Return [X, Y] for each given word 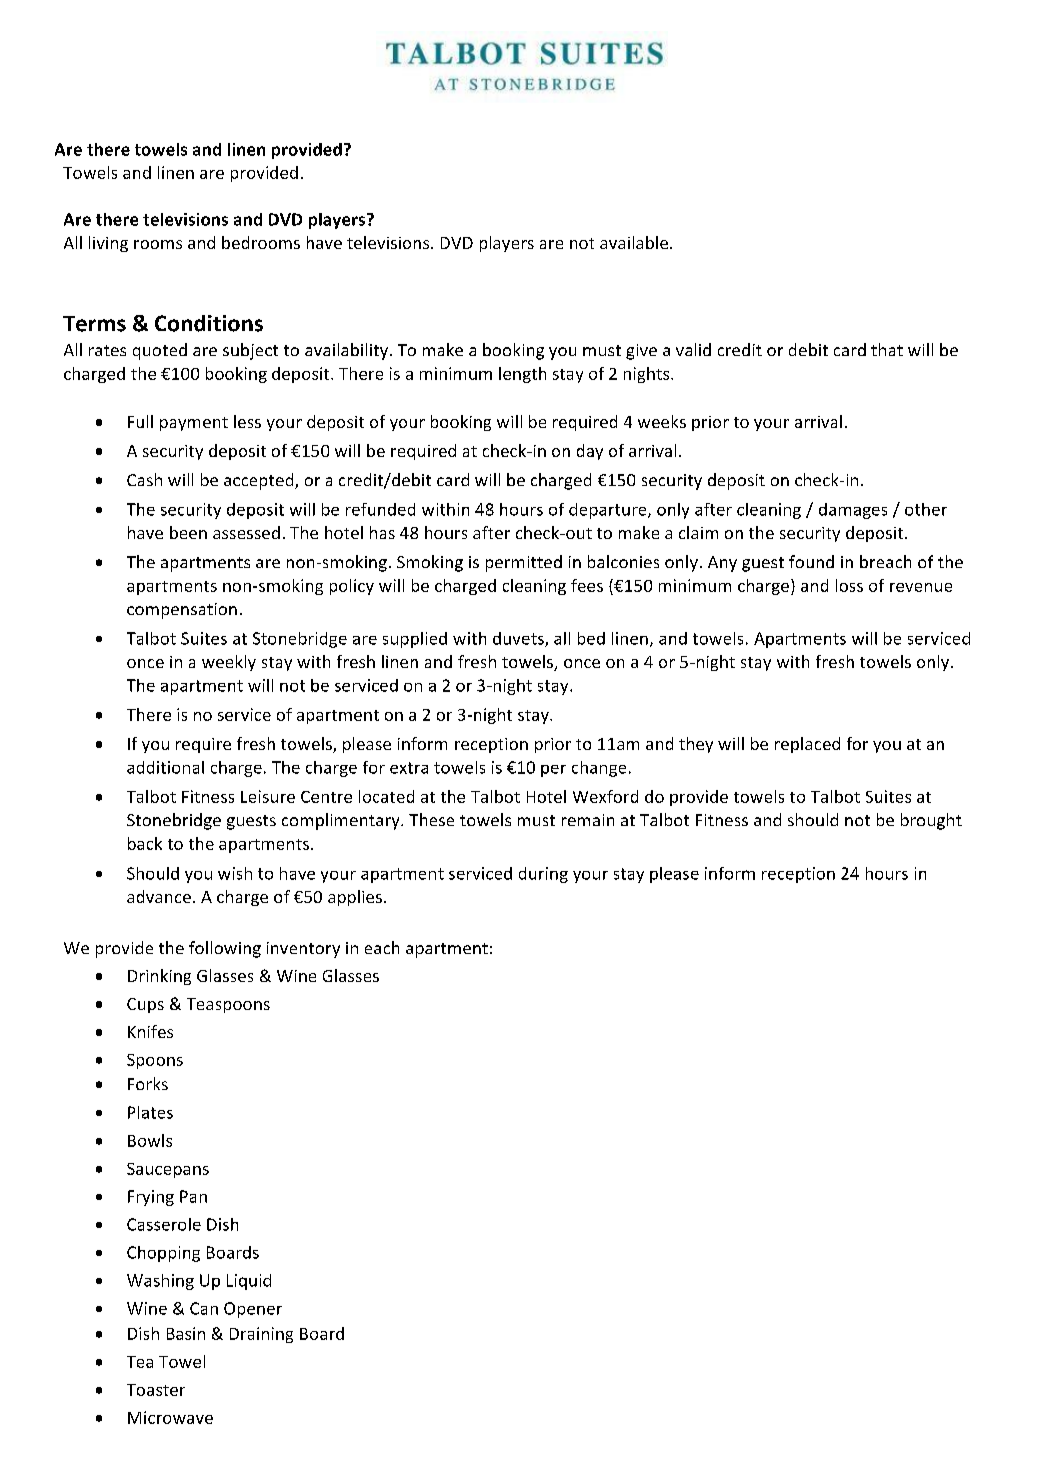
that [887, 349]
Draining [261, 1335]
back [145, 843]
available [635, 242]
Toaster [156, 1390]
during [543, 875]
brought [931, 821]
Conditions [209, 323]
